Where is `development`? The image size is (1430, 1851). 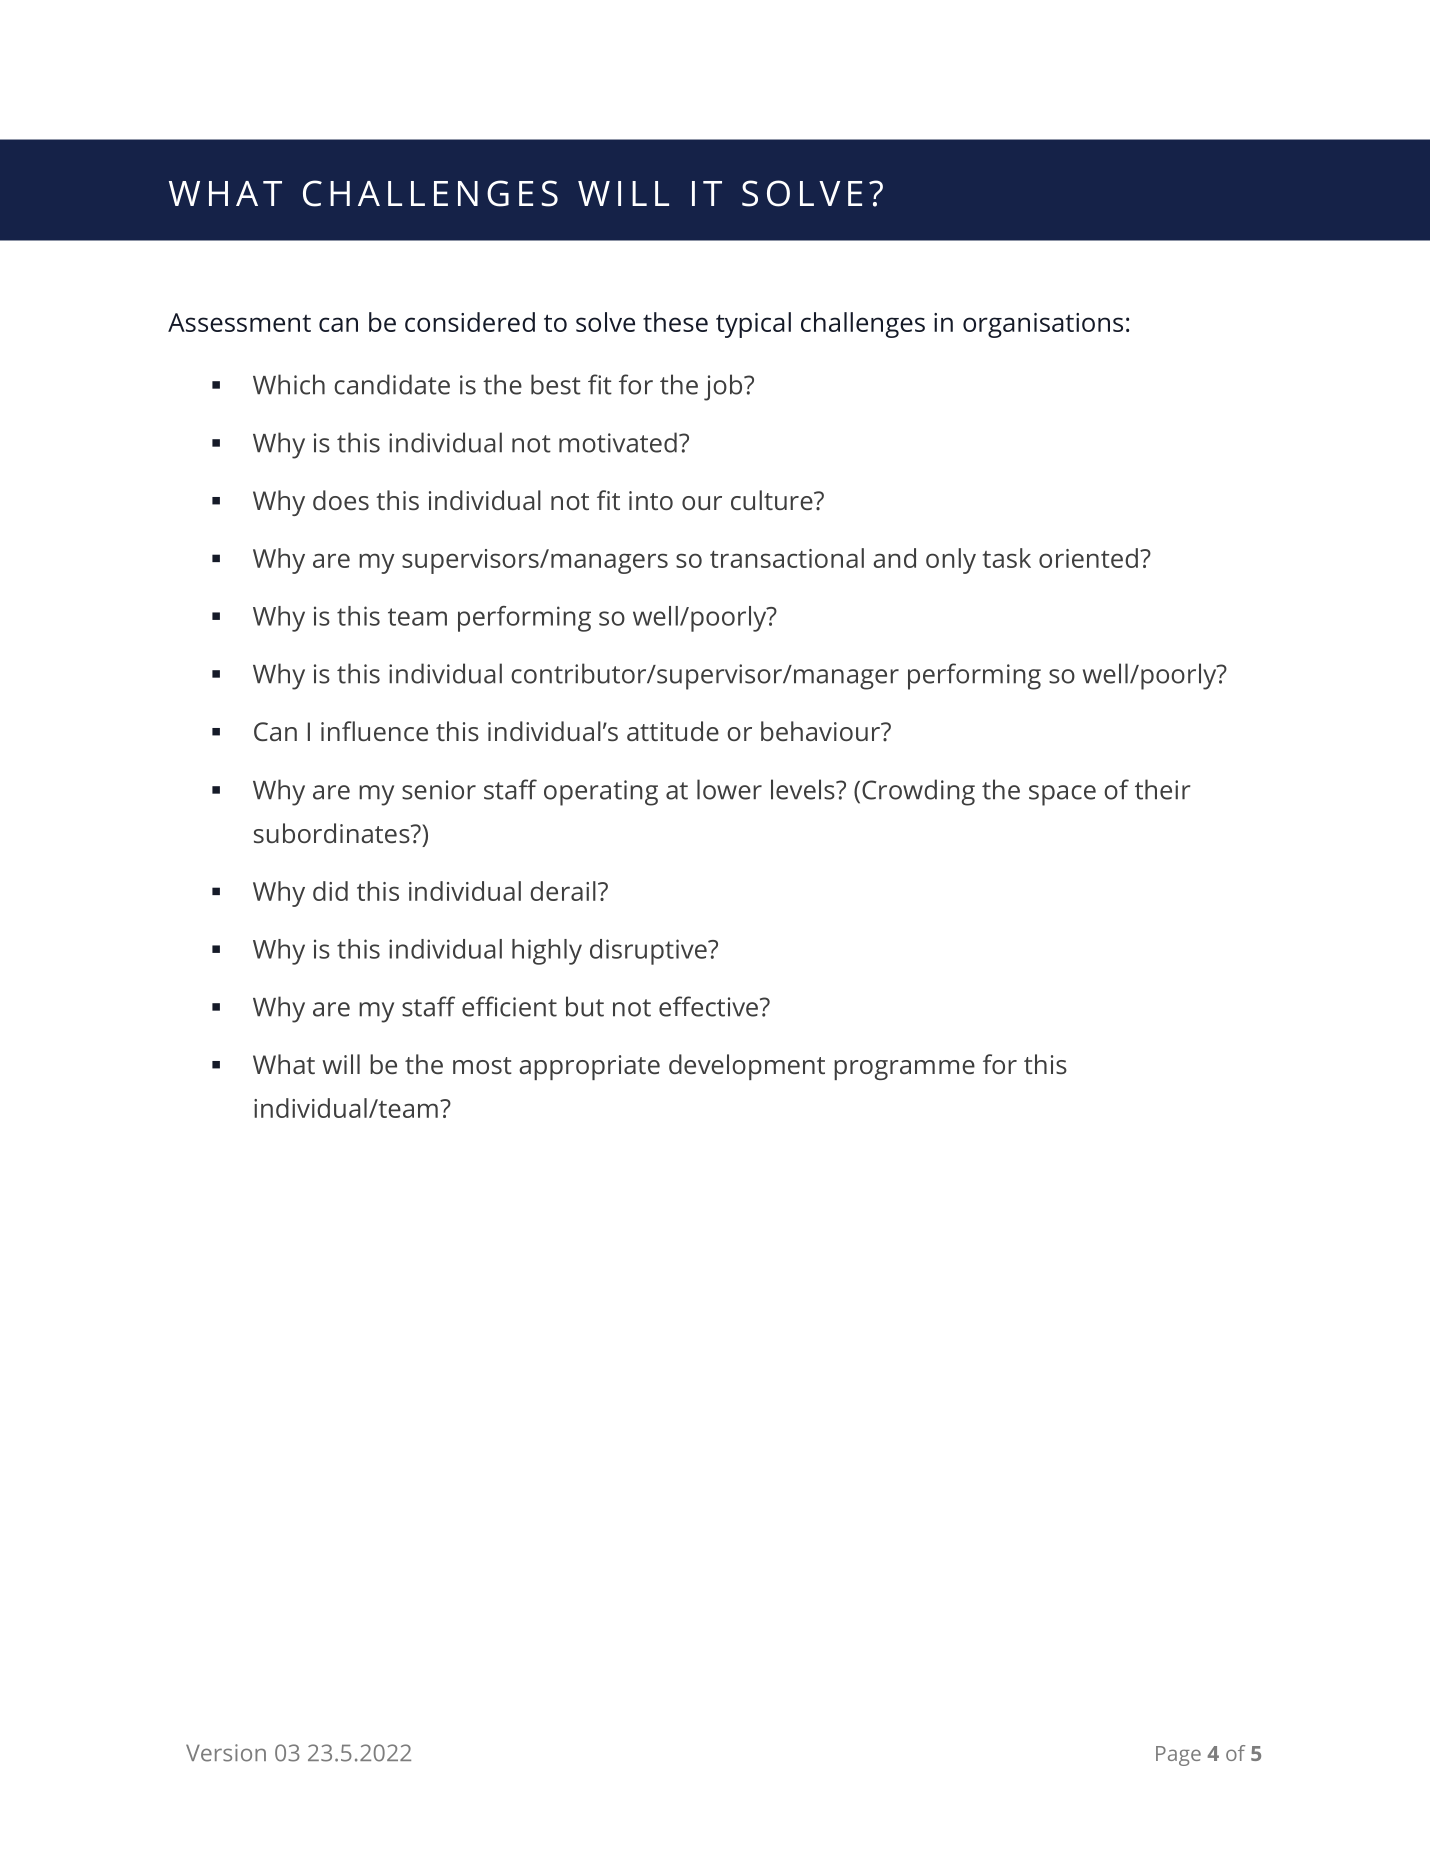 development is located at coordinates (747, 1067).
